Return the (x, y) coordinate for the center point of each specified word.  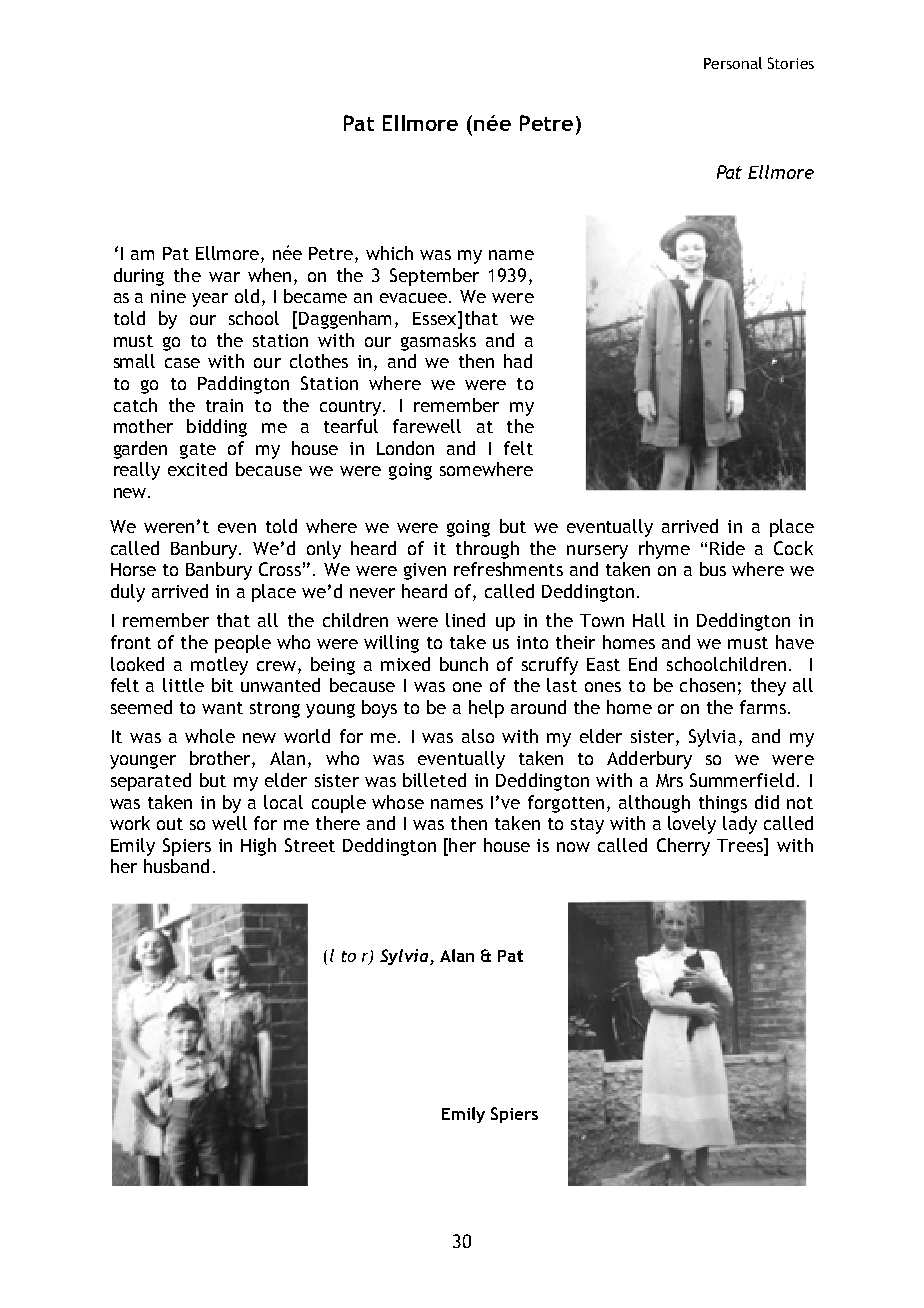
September (434, 277)
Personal (733, 63)
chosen (707, 685)
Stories (791, 63)
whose (398, 802)
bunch (464, 664)
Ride (727, 548)
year (210, 300)
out (170, 824)
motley (219, 666)
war (224, 277)
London (405, 448)
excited (197, 469)
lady (740, 825)
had (518, 361)
